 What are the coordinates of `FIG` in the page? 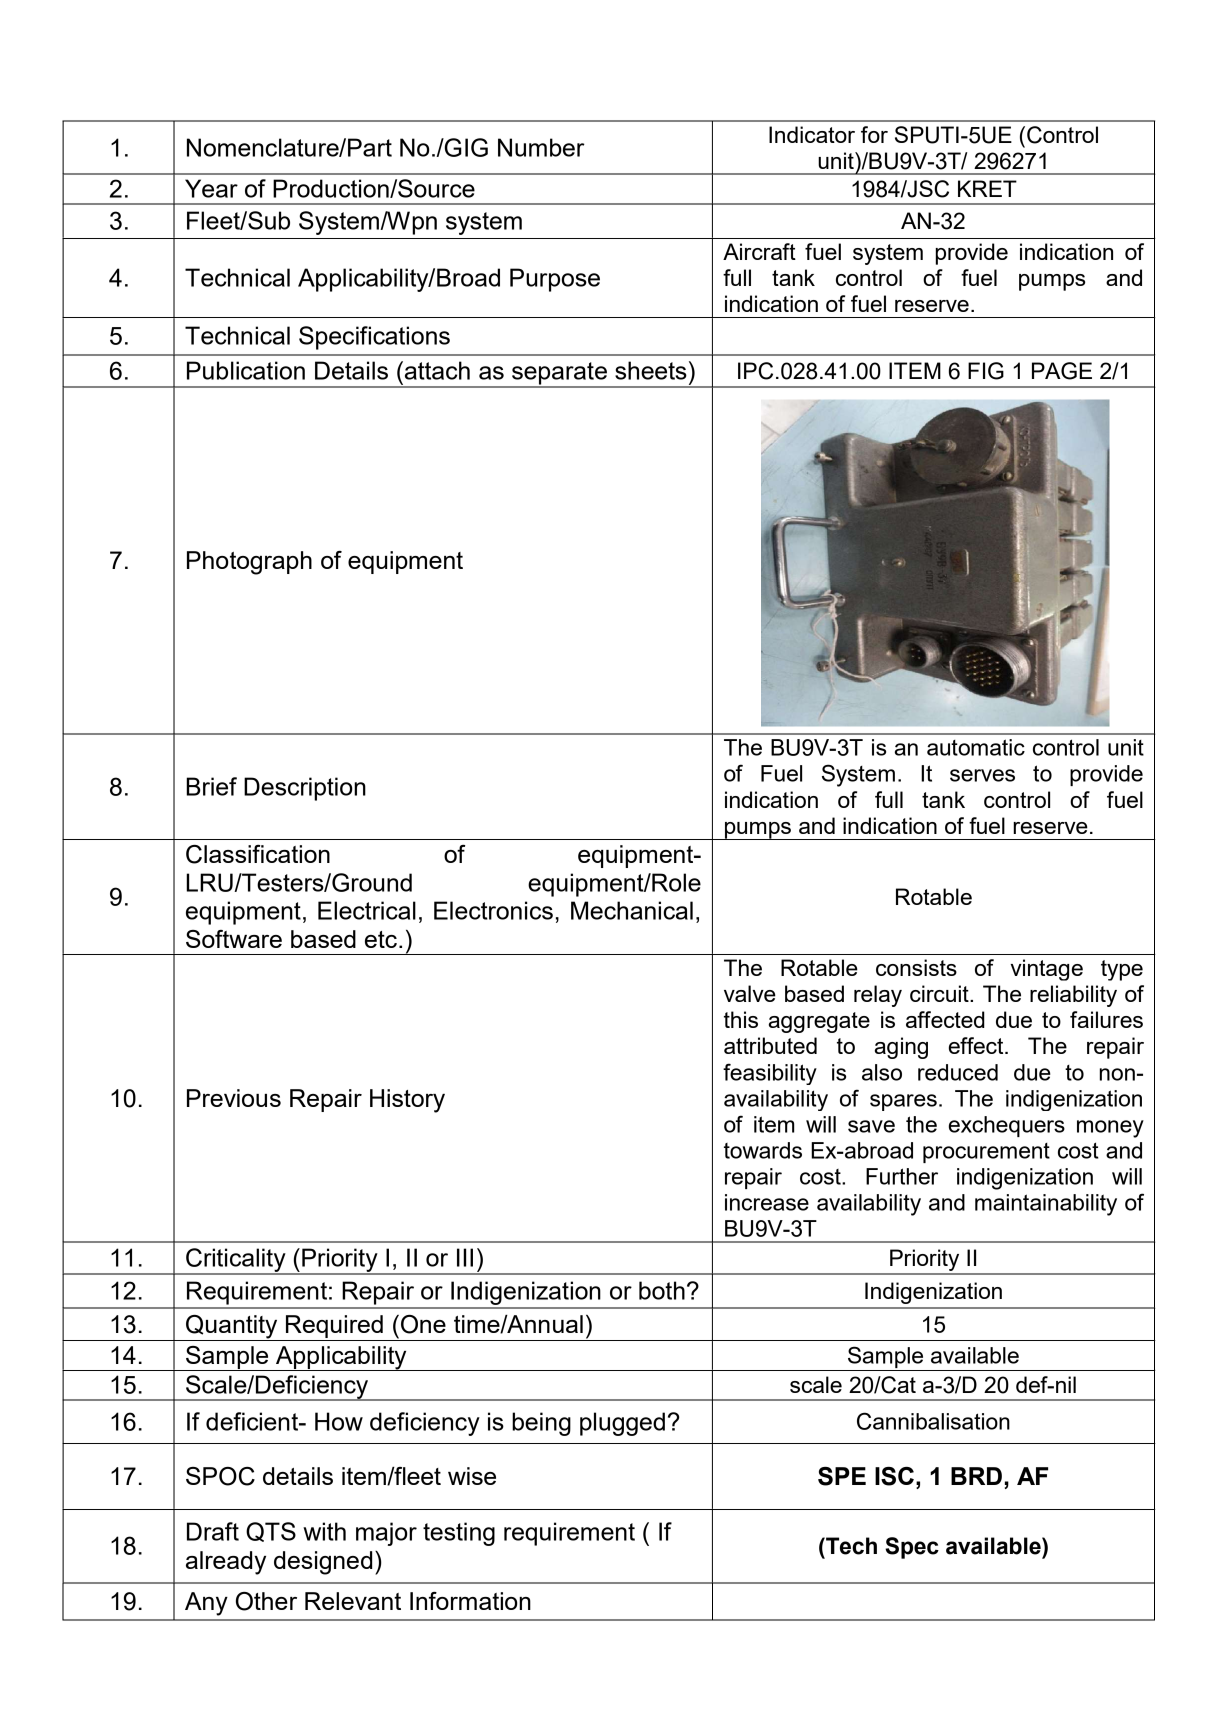 It's located at (986, 371).
